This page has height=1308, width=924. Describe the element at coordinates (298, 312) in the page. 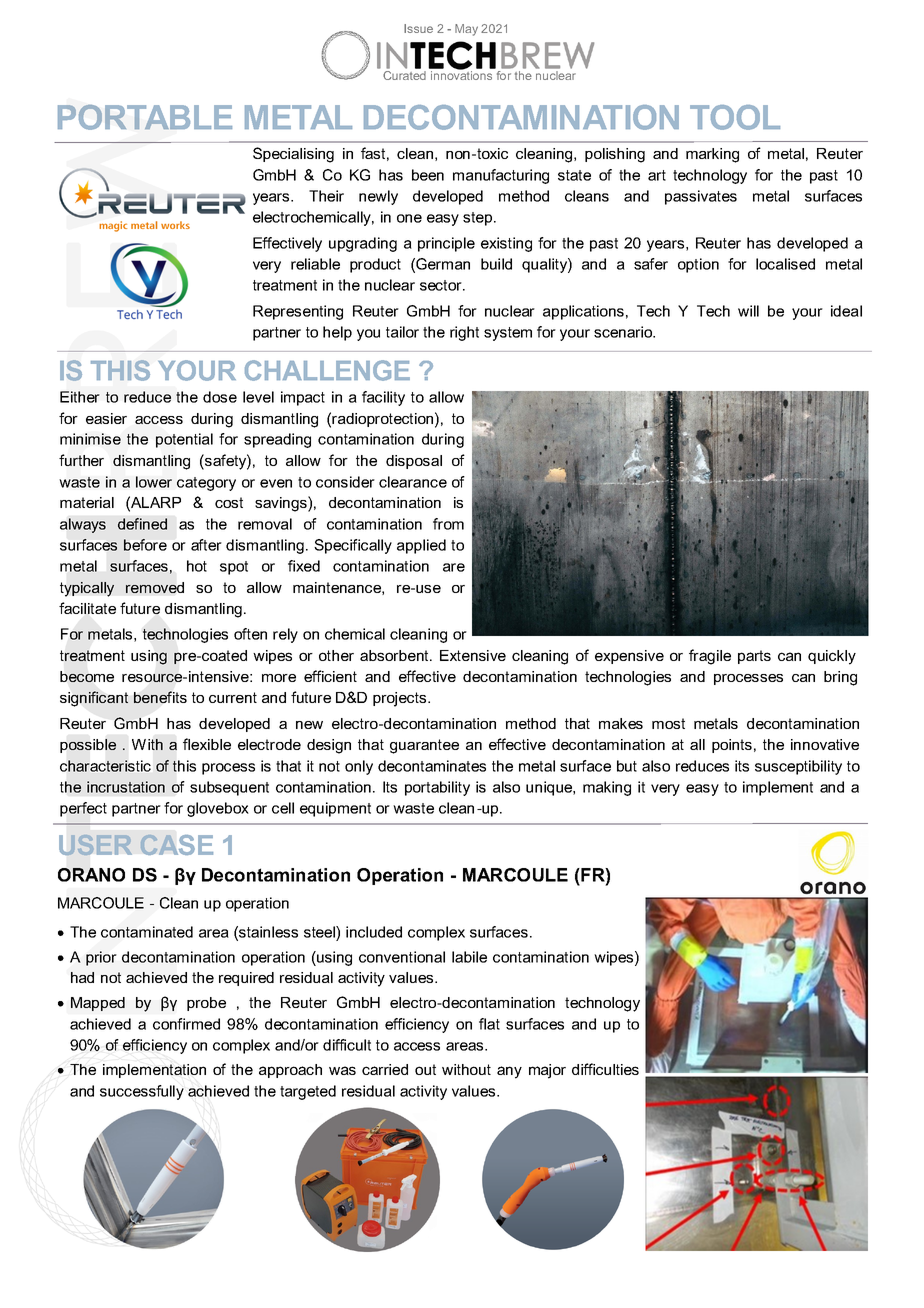

I see `Representing` at that location.
